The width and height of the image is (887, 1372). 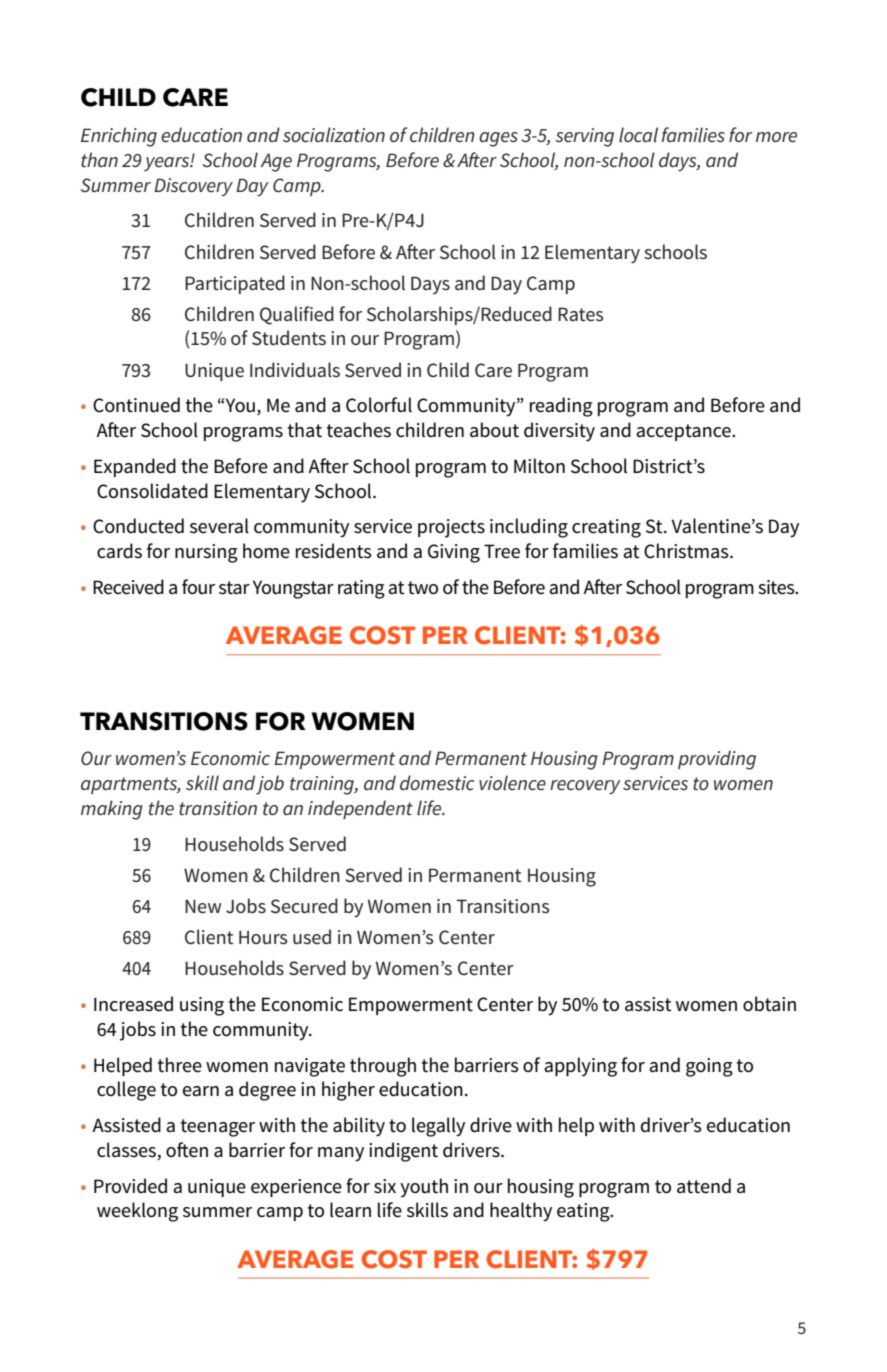 What do you see at coordinates (152, 491) in the image?
I see `Consolidated` at bounding box center [152, 491].
